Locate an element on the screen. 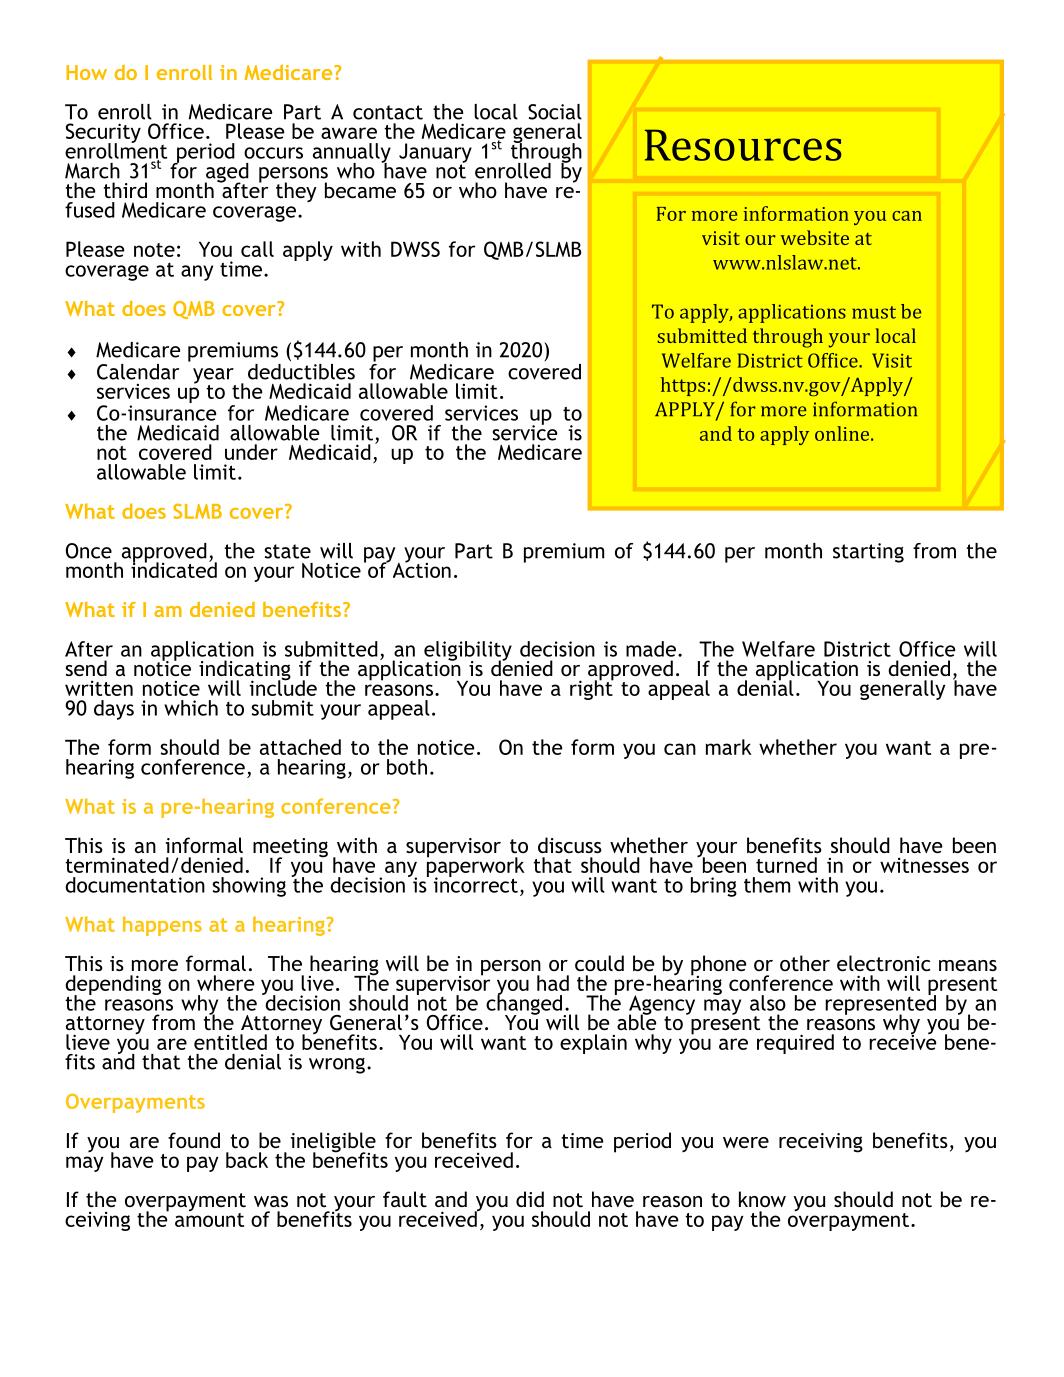 Image resolution: width=1064 pixels, height=1377 pixels. starting is located at coordinates (868, 553).
